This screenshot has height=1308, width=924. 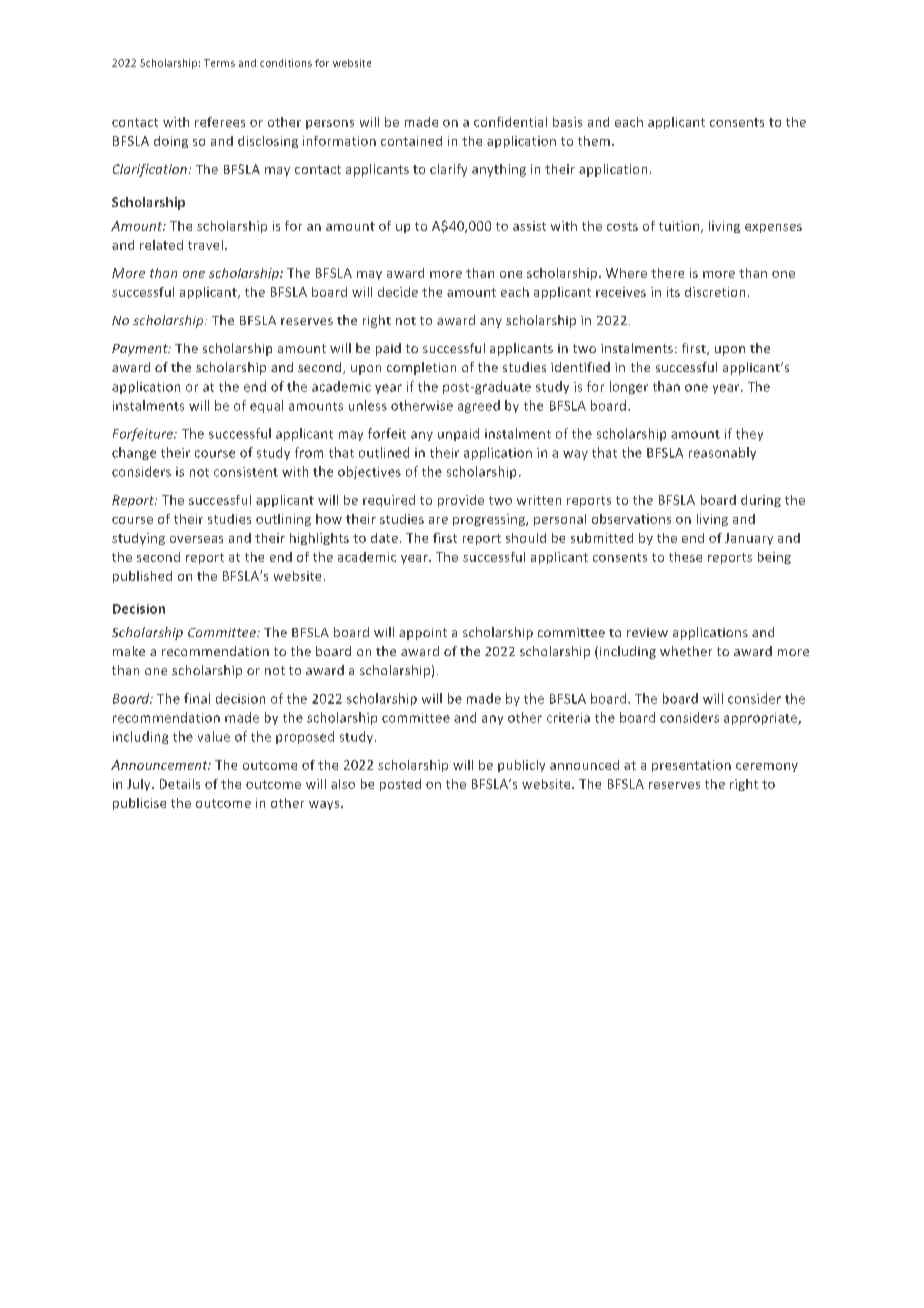 What do you see at coordinates (398, 292) in the screenshot?
I see `decide` at bounding box center [398, 292].
